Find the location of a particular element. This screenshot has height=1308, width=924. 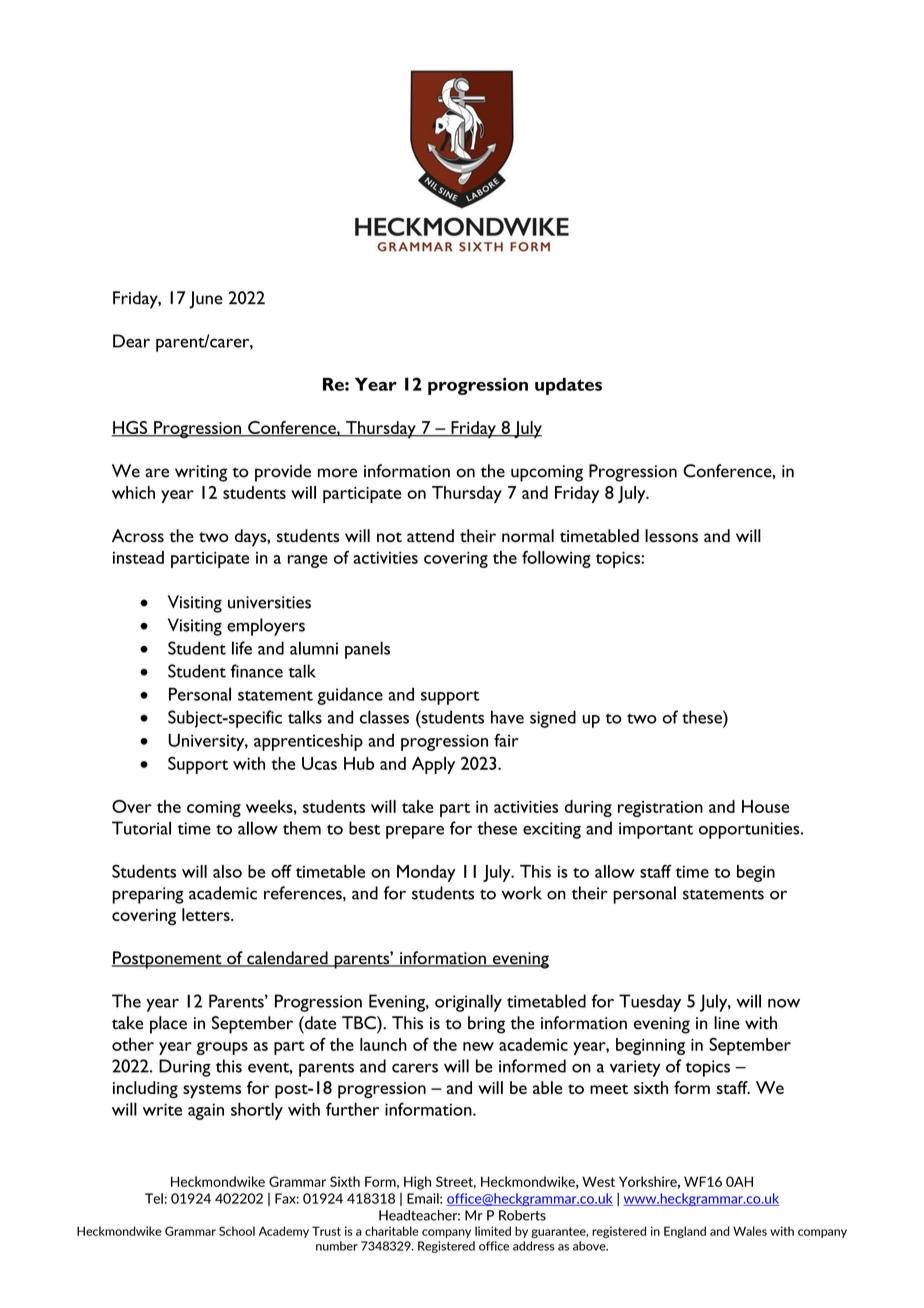

limited is located at coordinates (493, 1231).
